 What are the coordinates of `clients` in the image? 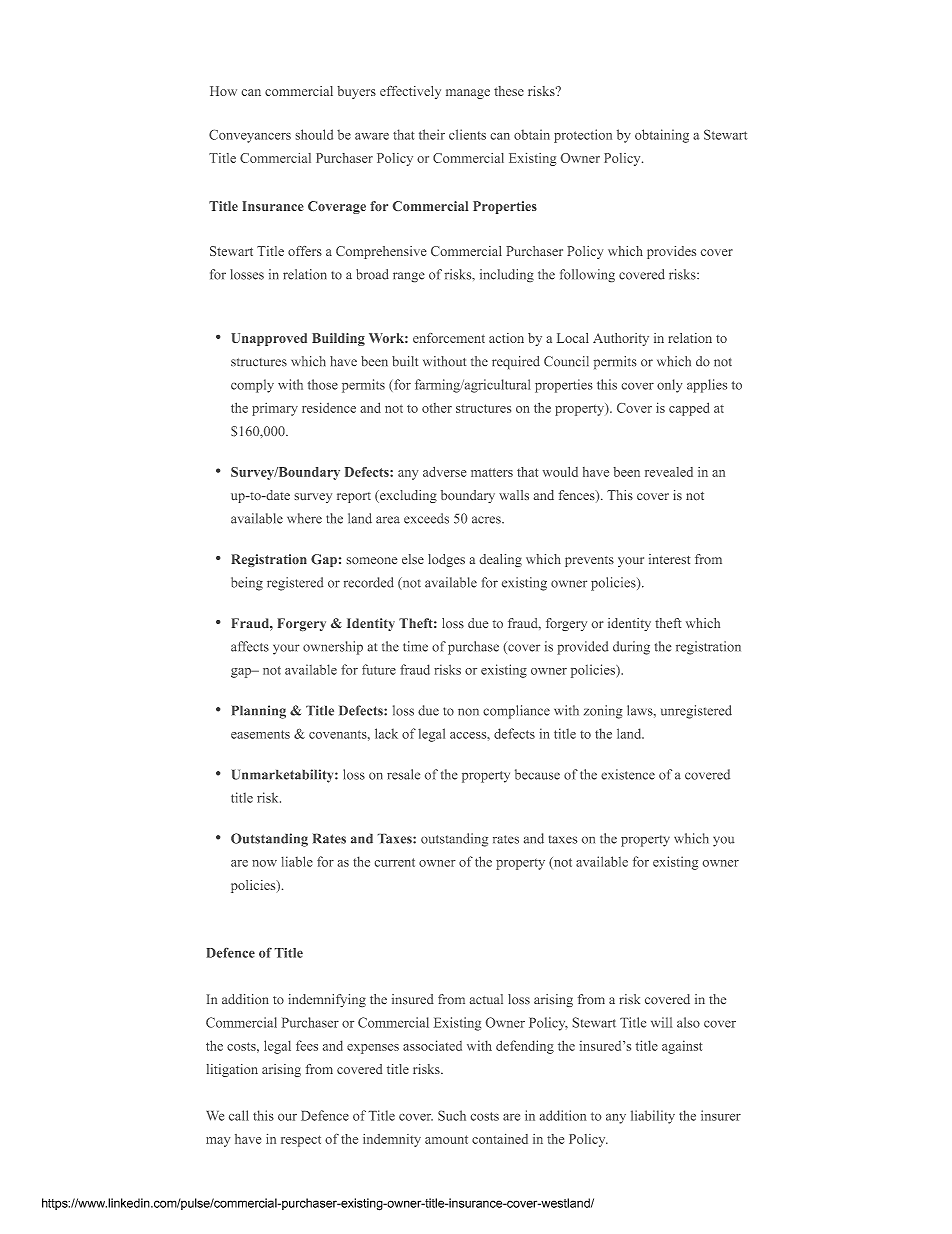 It's located at (467, 134).
